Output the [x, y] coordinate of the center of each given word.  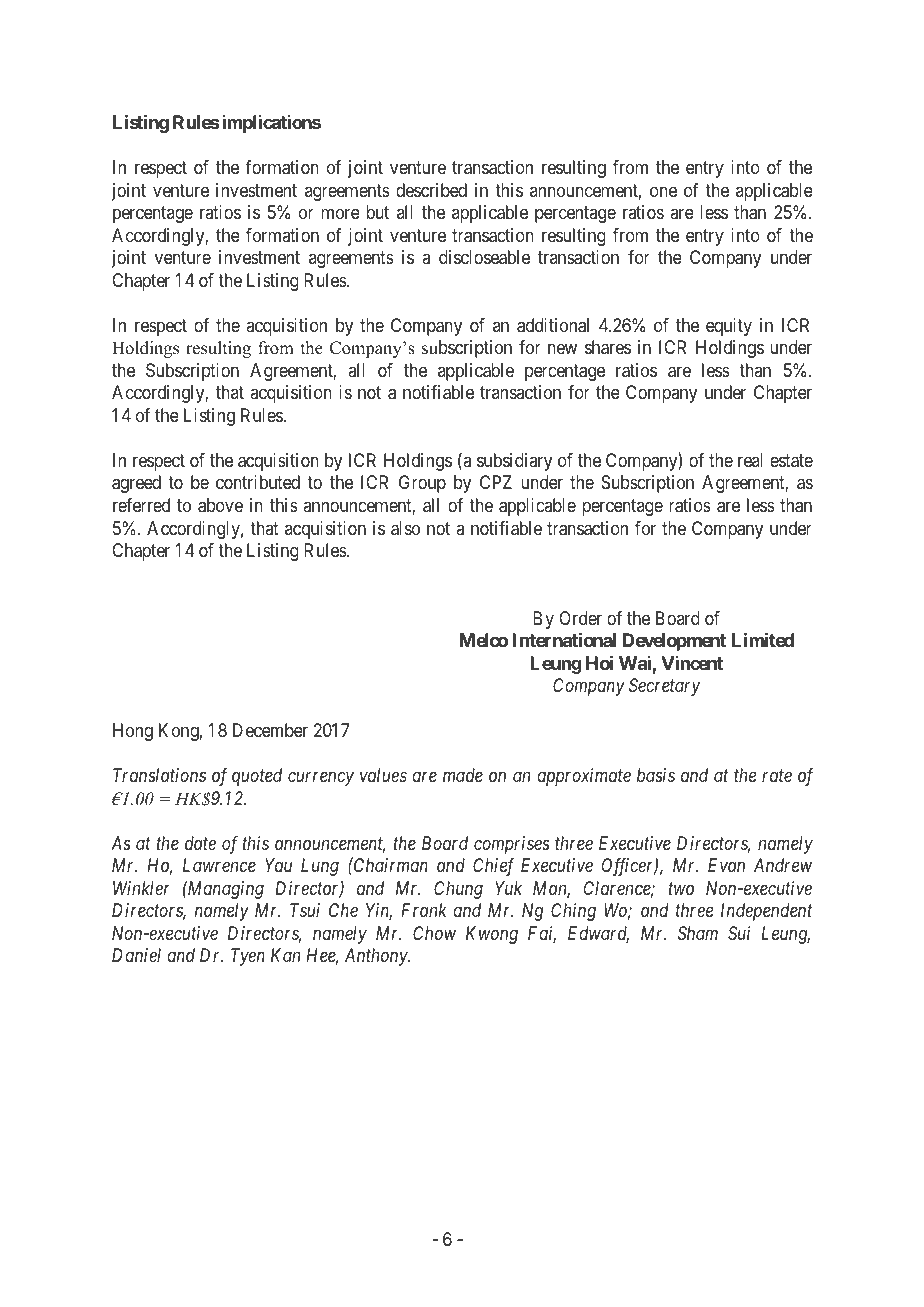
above [220, 505]
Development [674, 642]
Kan [285, 955]
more [340, 214]
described [431, 190]
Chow [434, 933]
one [663, 191]
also [405, 528]
